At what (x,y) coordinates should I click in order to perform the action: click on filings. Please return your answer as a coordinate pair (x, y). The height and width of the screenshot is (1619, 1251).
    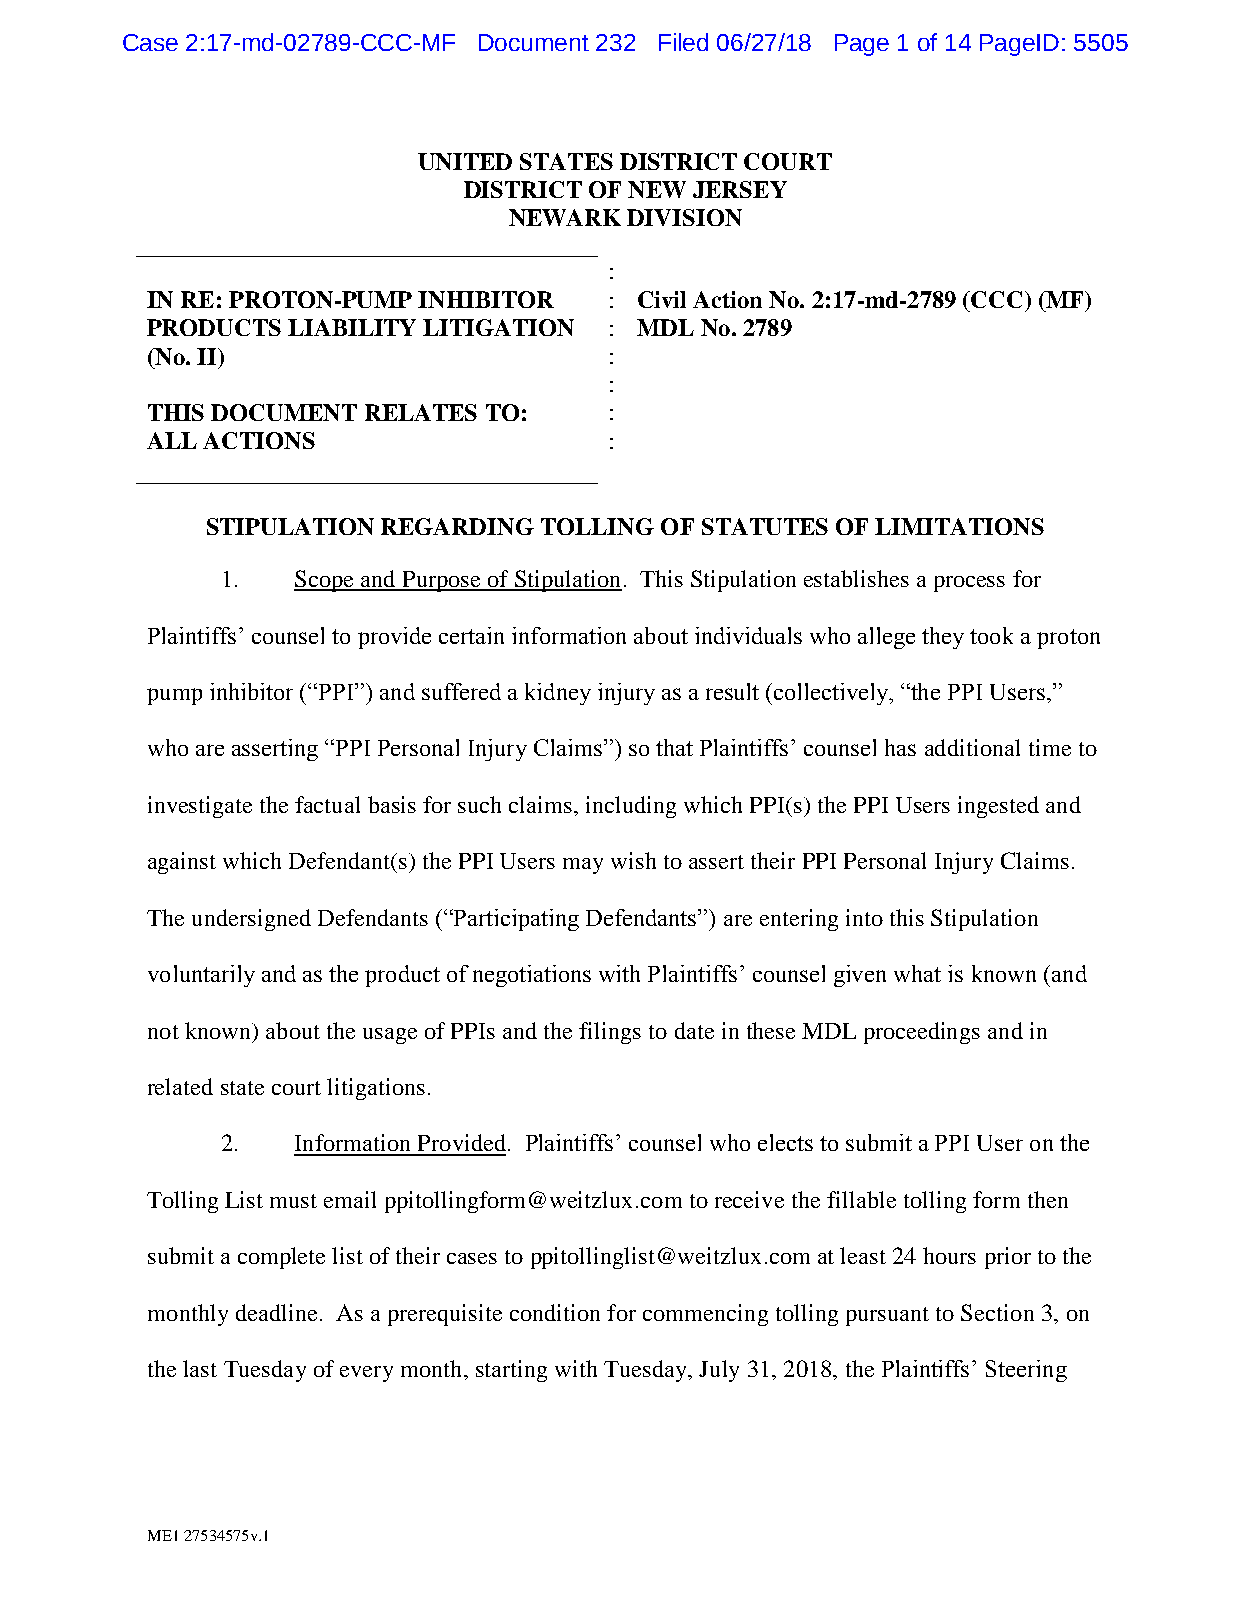
    Looking at the image, I should click on (610, 1033).
